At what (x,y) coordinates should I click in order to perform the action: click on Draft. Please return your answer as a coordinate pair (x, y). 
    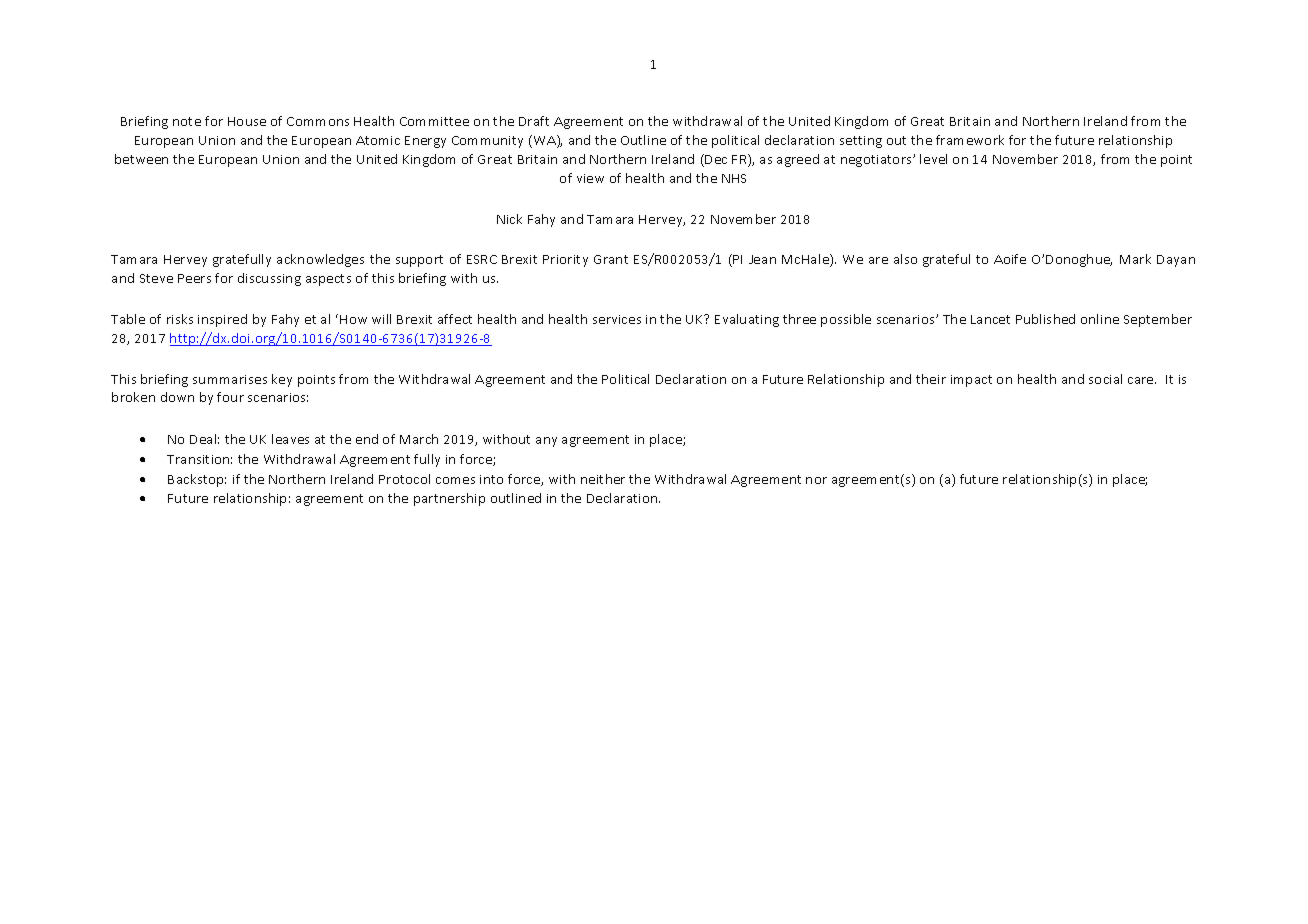
    Looking at the image, I should click on (534, 121).
